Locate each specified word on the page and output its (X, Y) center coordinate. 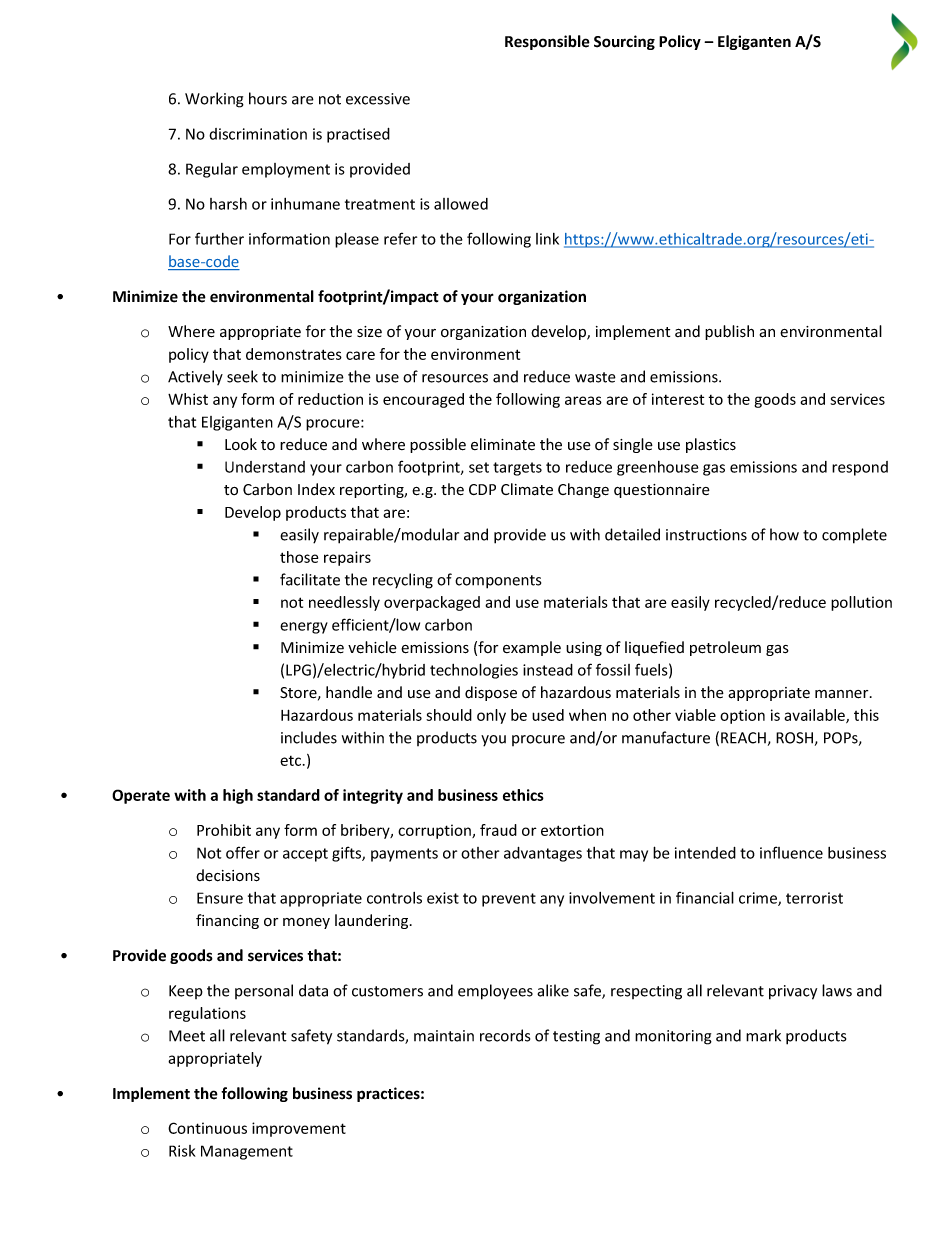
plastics (711, 445)
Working (214, 100)
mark (763, 1035)
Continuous (207, 1128)
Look (241, 444)
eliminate (503, 444)
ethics (523, 795)
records (505, 1035)
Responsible (547, 42)
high (238, 796)
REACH (743, 738)
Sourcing (624, 42)
